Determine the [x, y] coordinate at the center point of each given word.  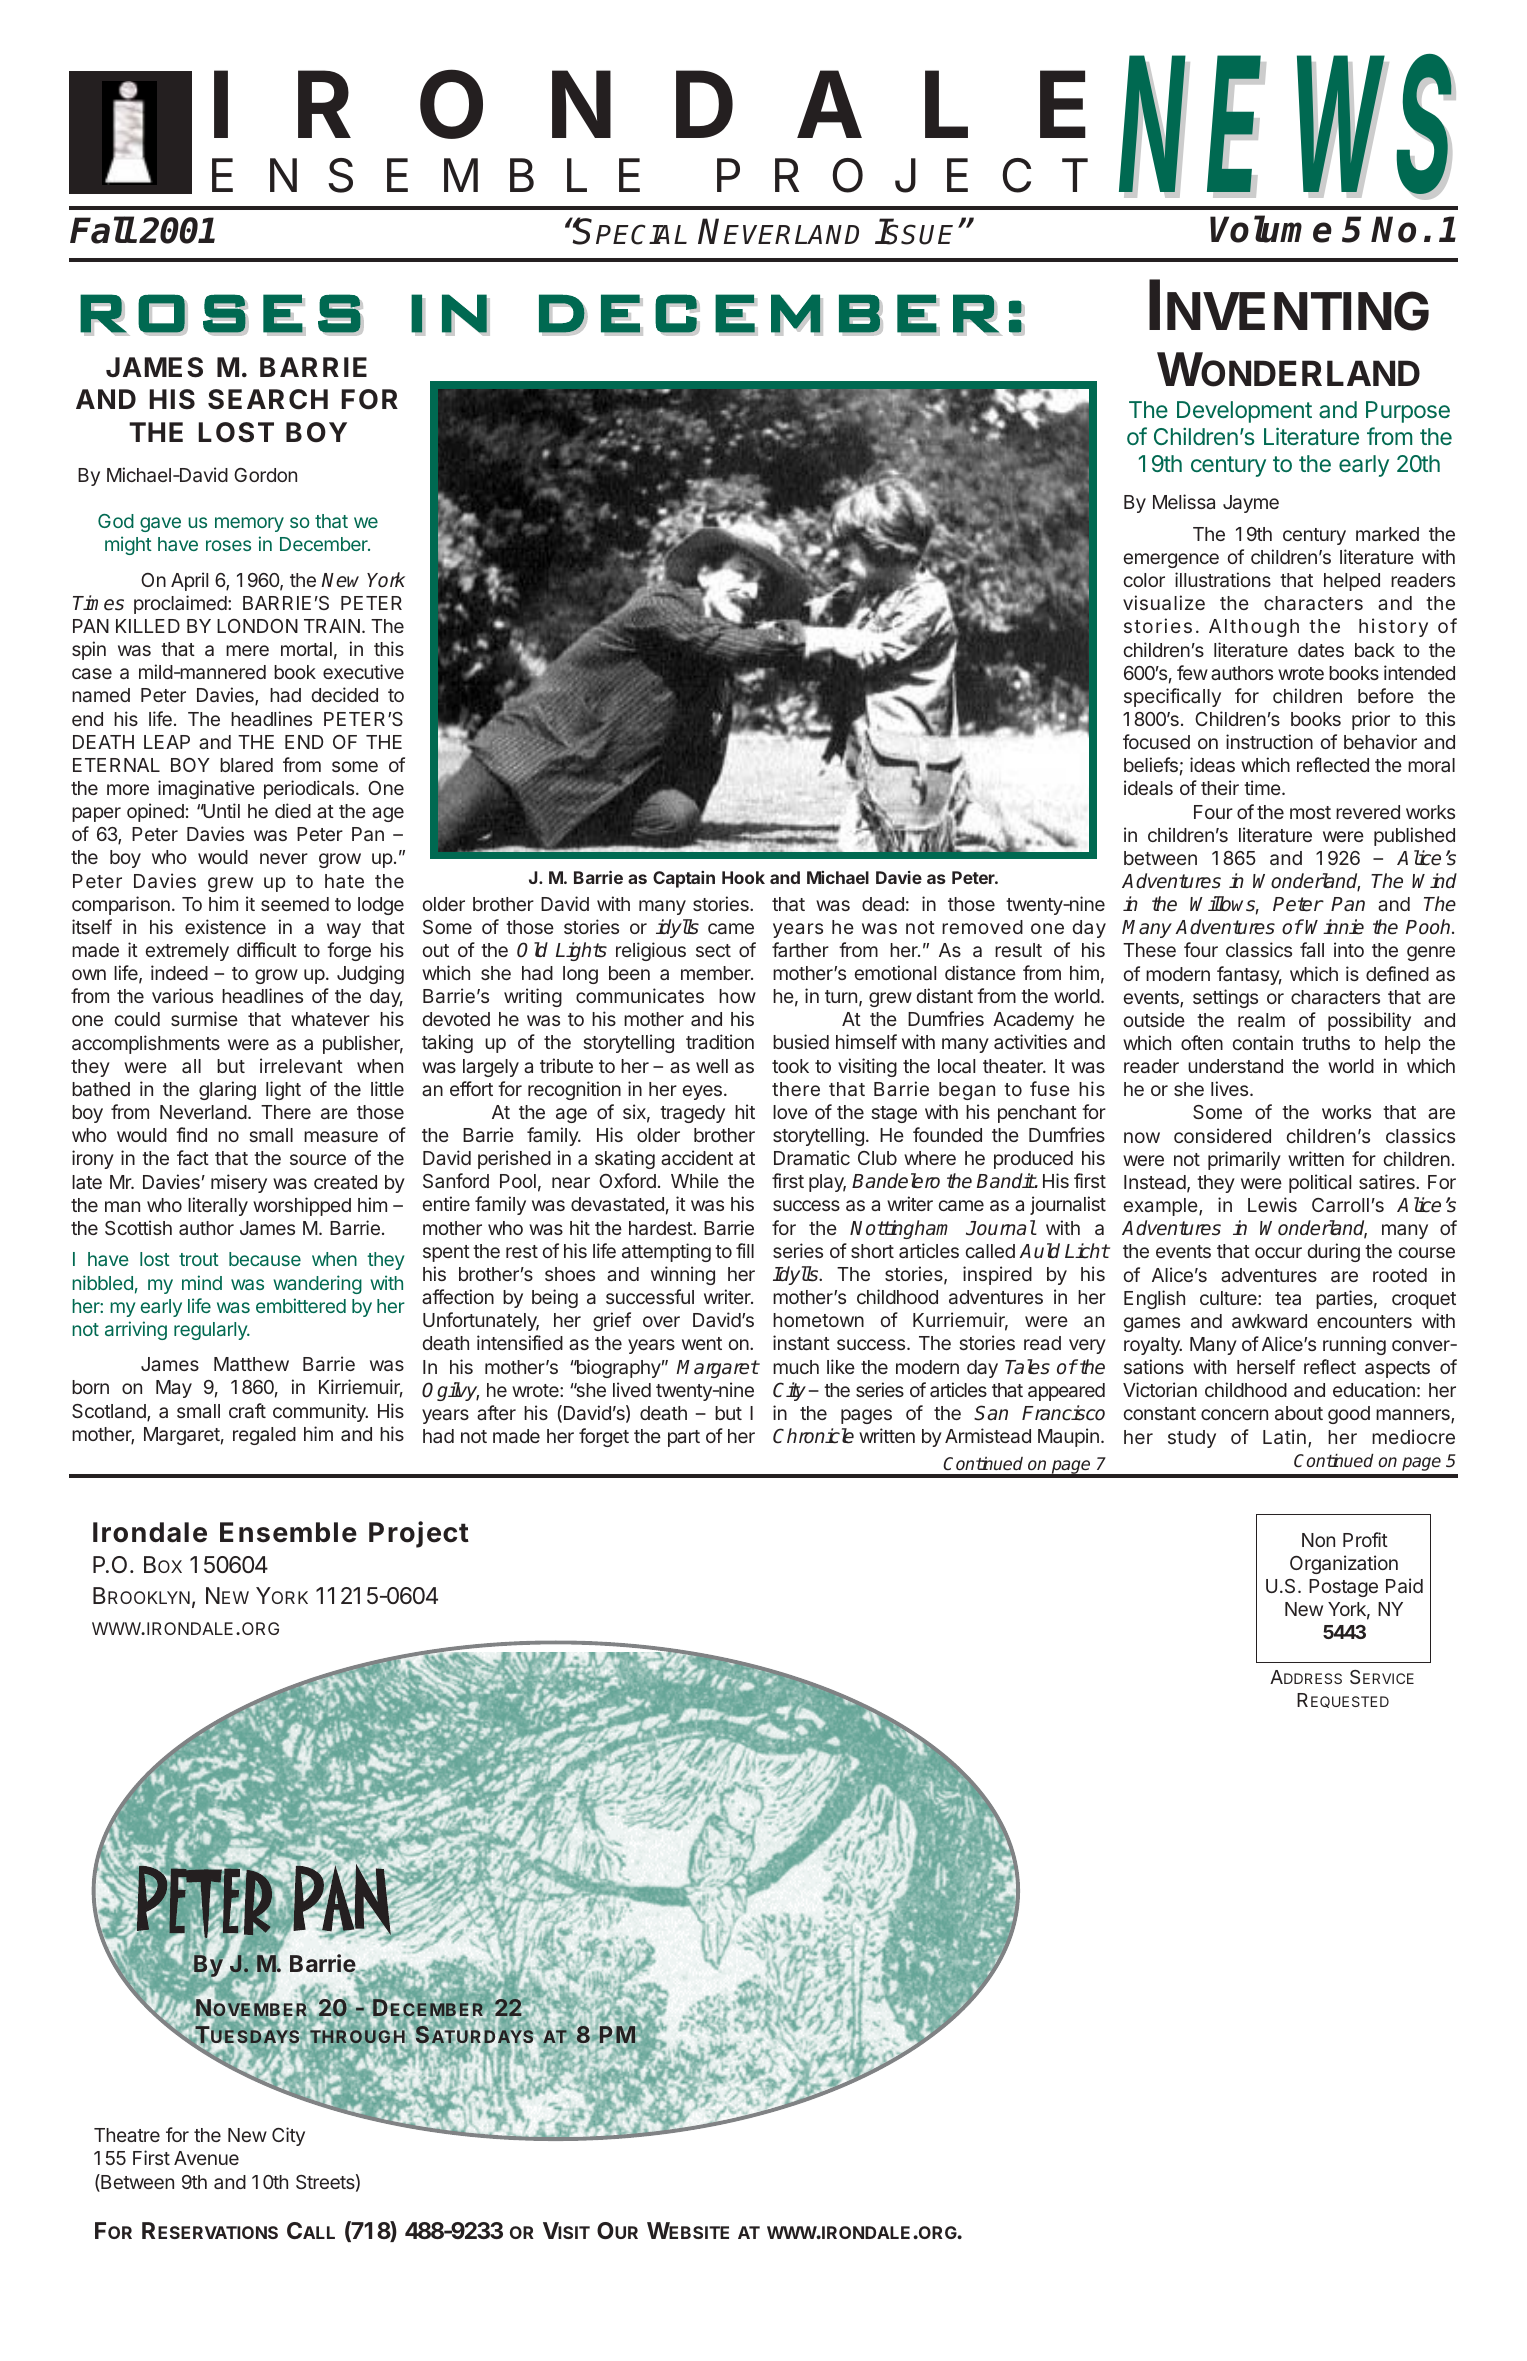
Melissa [1184, 501]
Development [1244, 412]
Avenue [206, 2158]
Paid [1404, 1585]
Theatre [127, 2135]
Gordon [265, 475]
